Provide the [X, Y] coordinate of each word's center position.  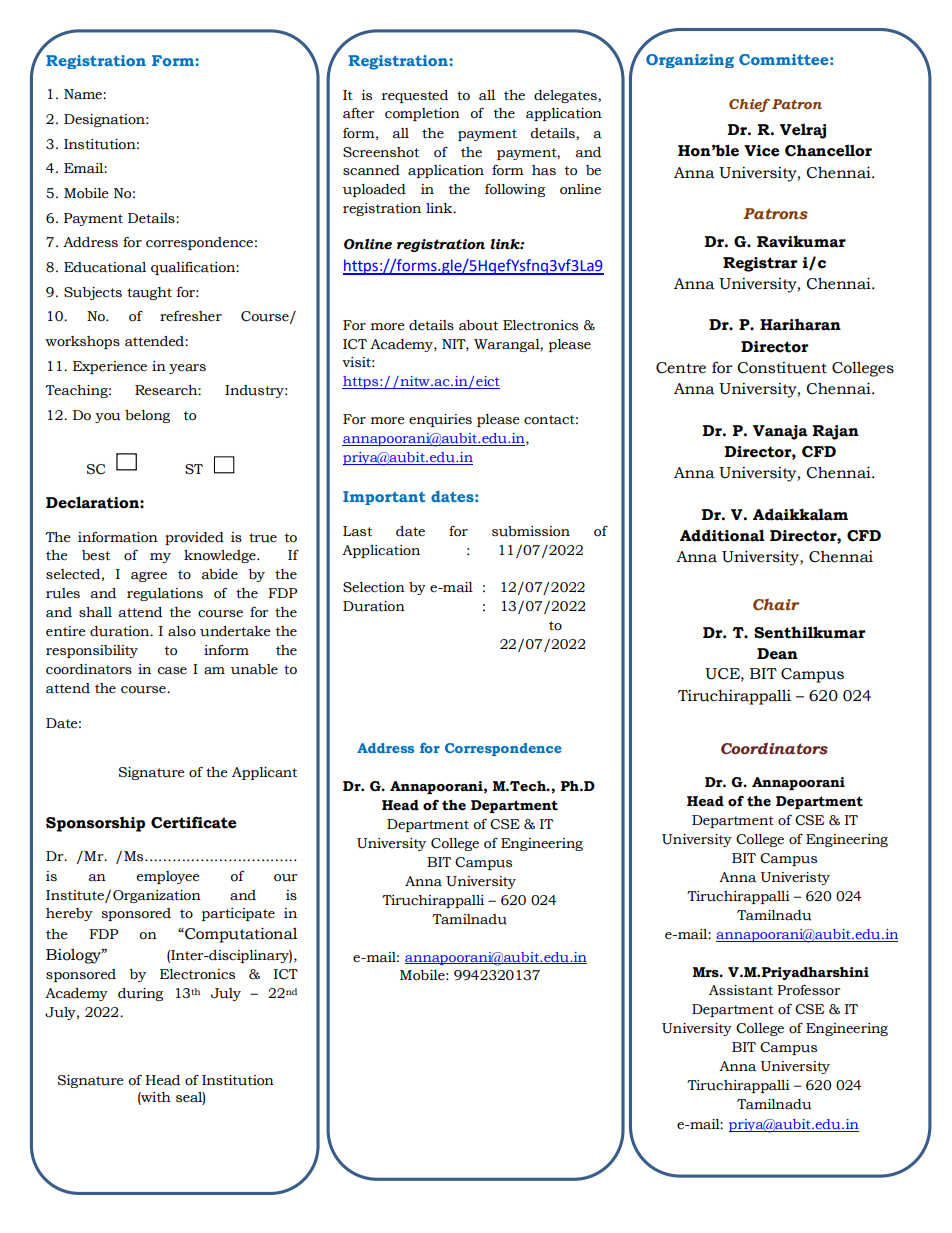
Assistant [741, 990]
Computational [240, 935]
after [358, 113]
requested [415, 96]
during [140, 994]
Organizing [690, 61]
